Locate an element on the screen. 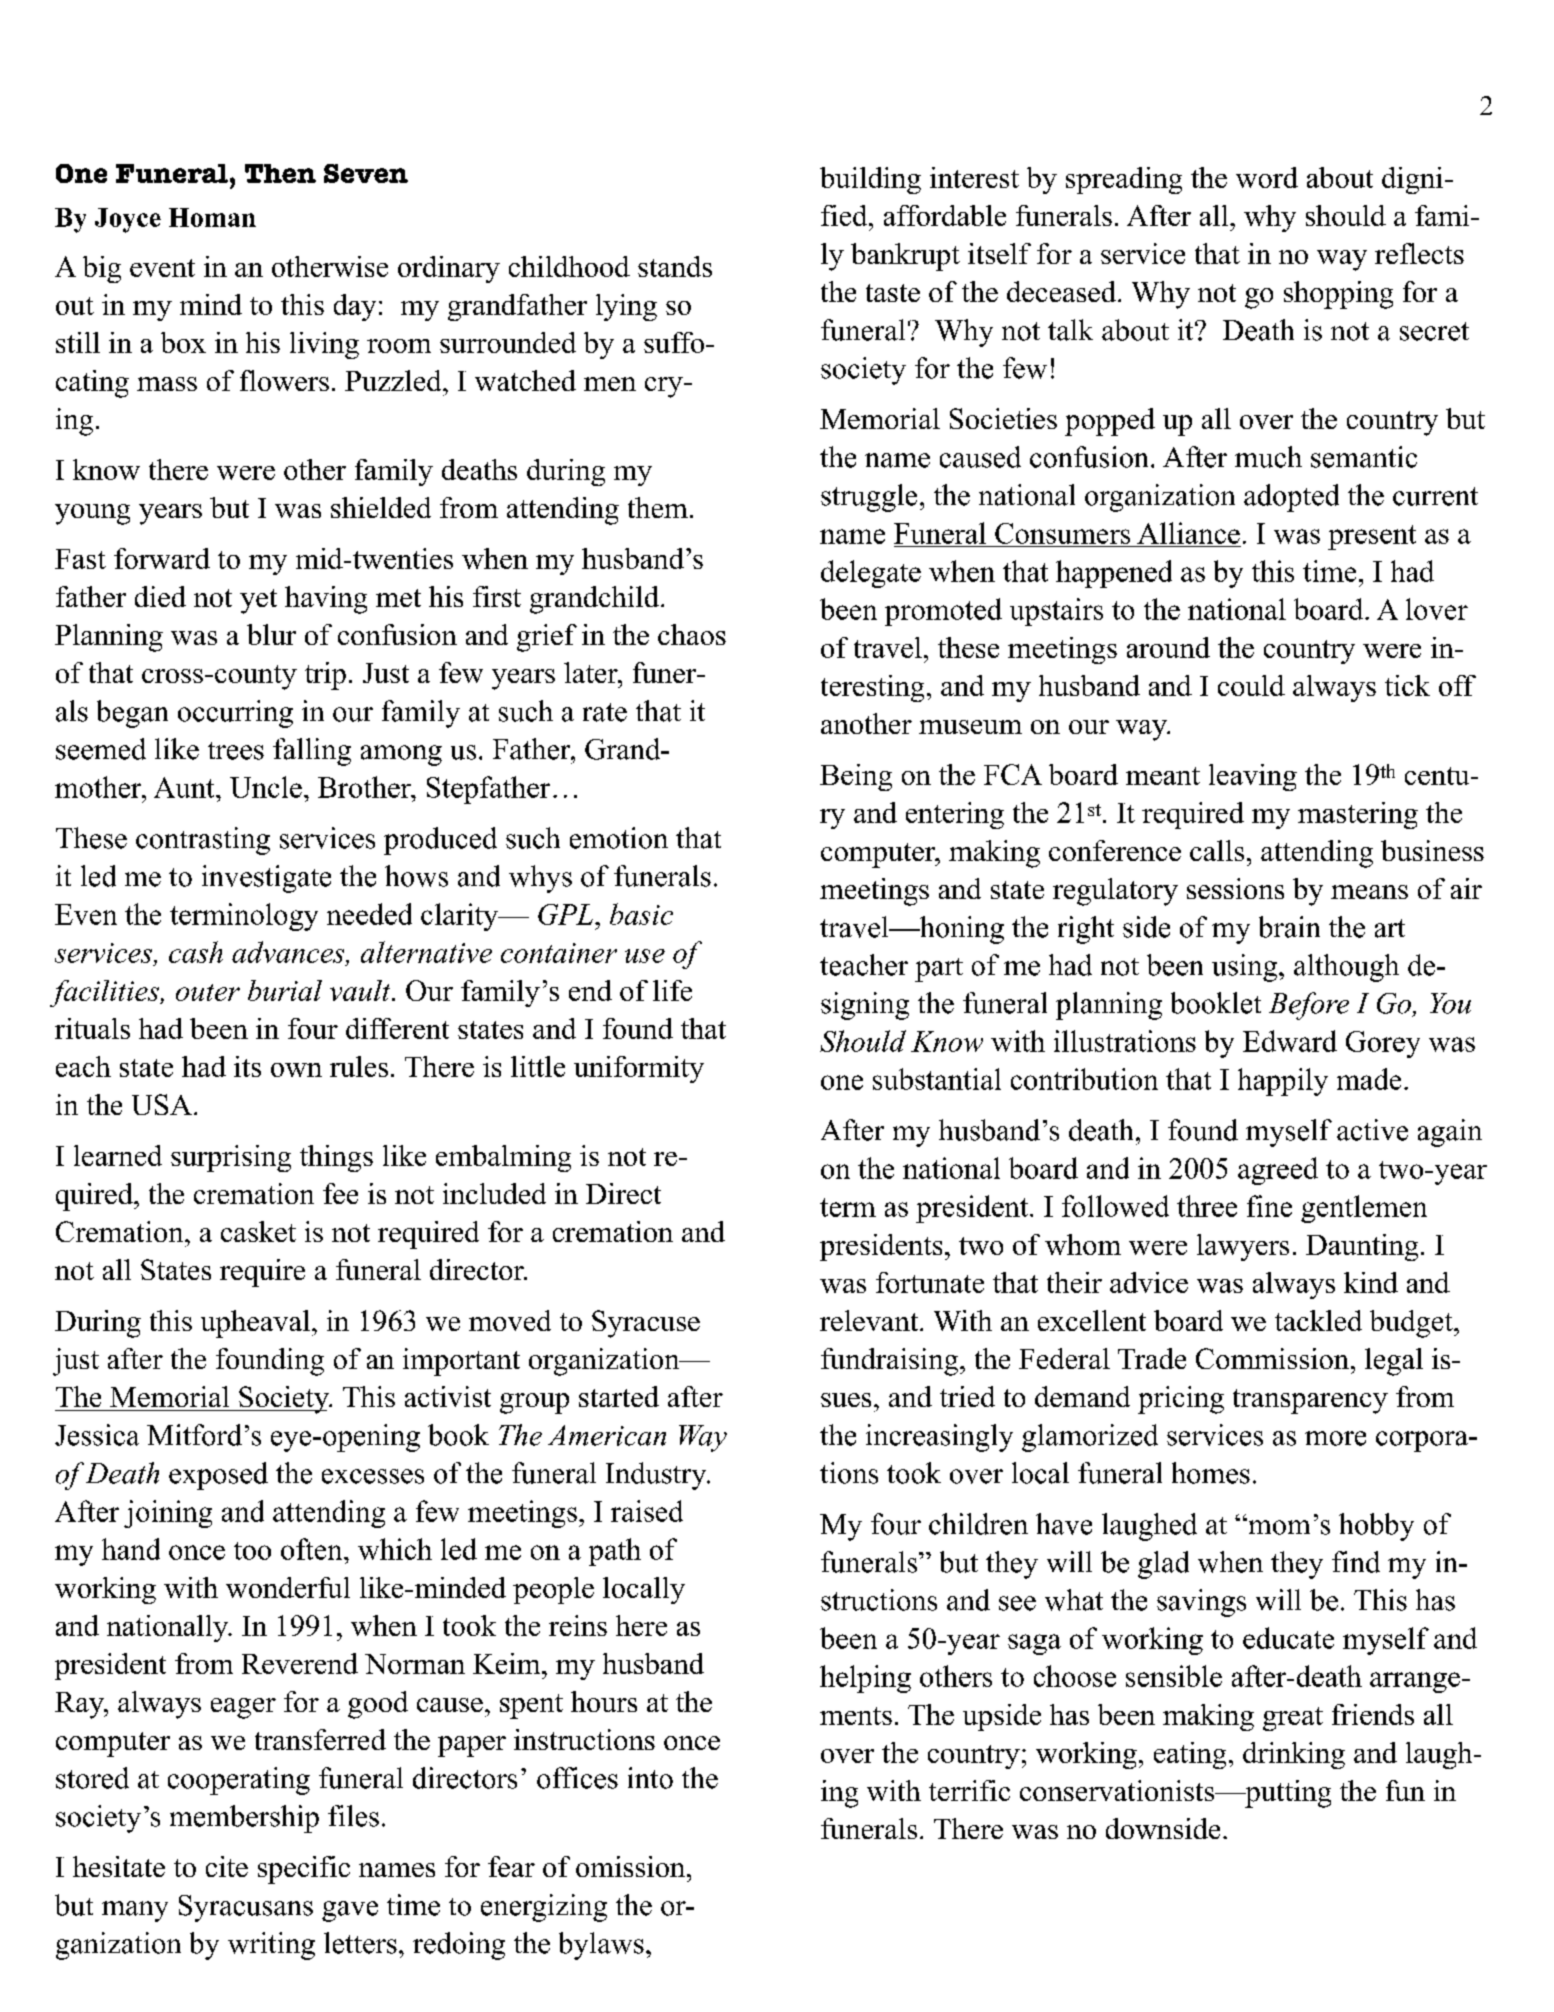 The height and width of the screenshot is (2012, 1554). blur is located at coordinates (271, 634).
